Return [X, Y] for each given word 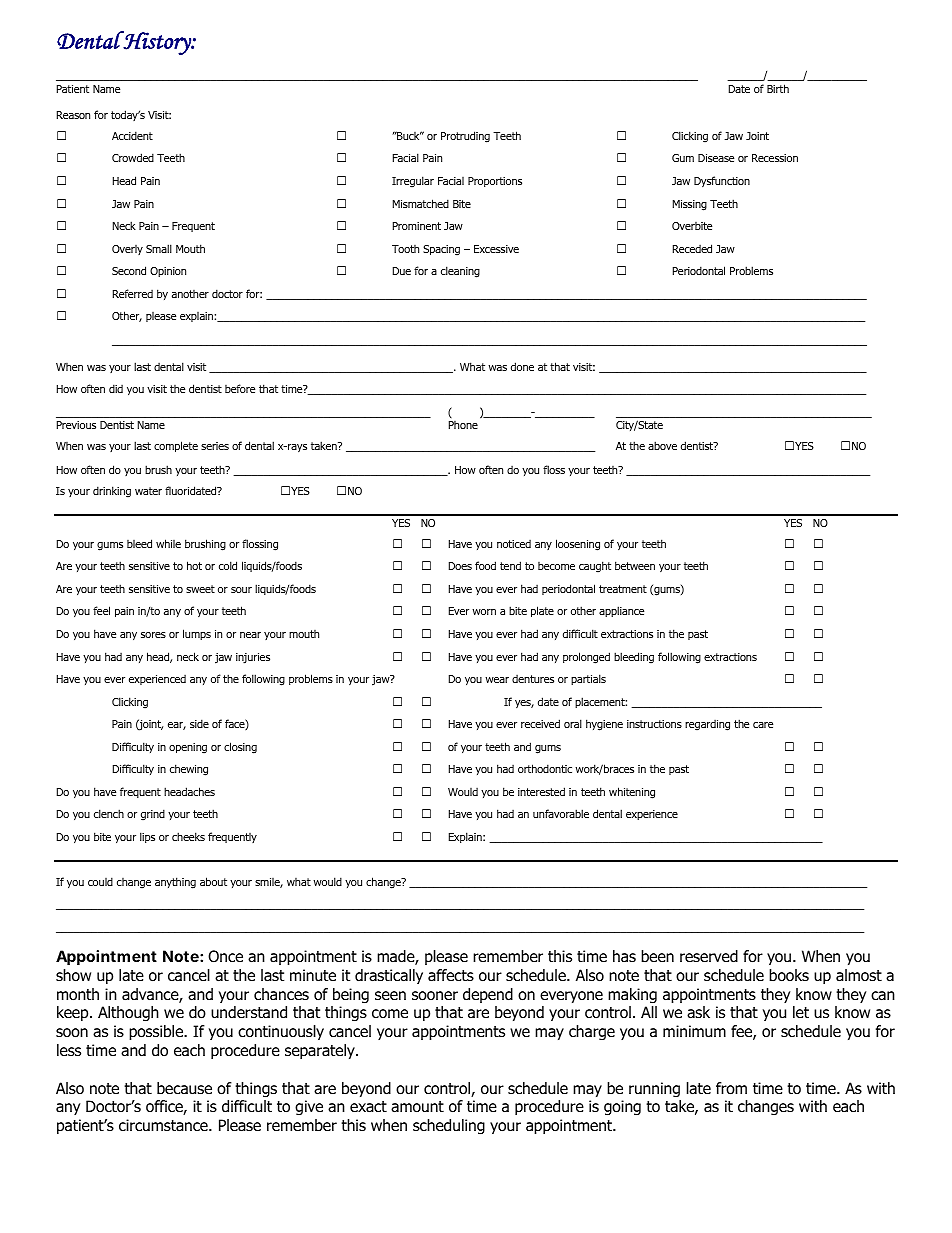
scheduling [449, 1127]
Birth [778, 88]
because [184, 1088]
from [731, 1088]
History [157, 43]
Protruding [465, 137]
